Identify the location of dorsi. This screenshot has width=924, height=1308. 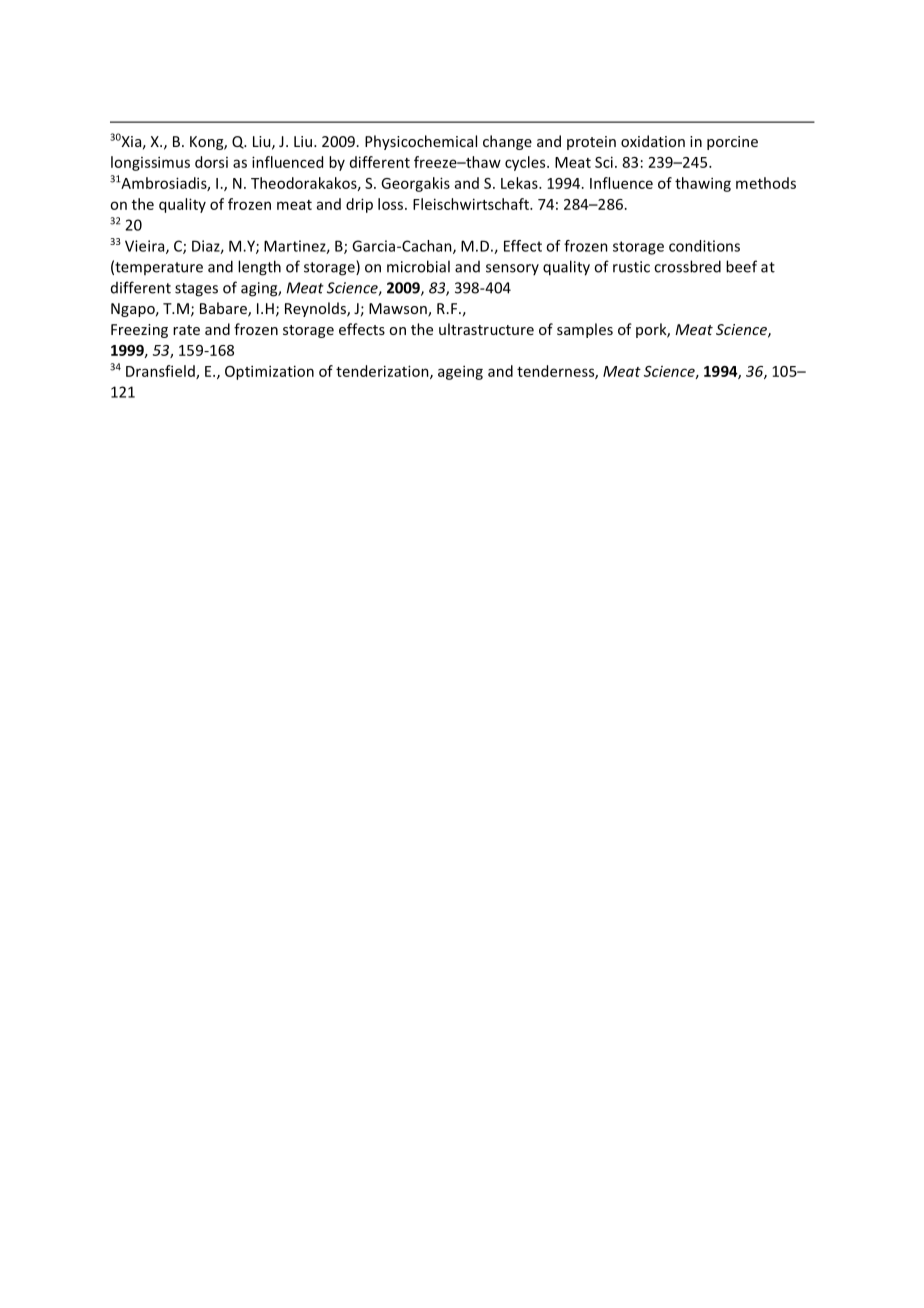
(211, 162).
